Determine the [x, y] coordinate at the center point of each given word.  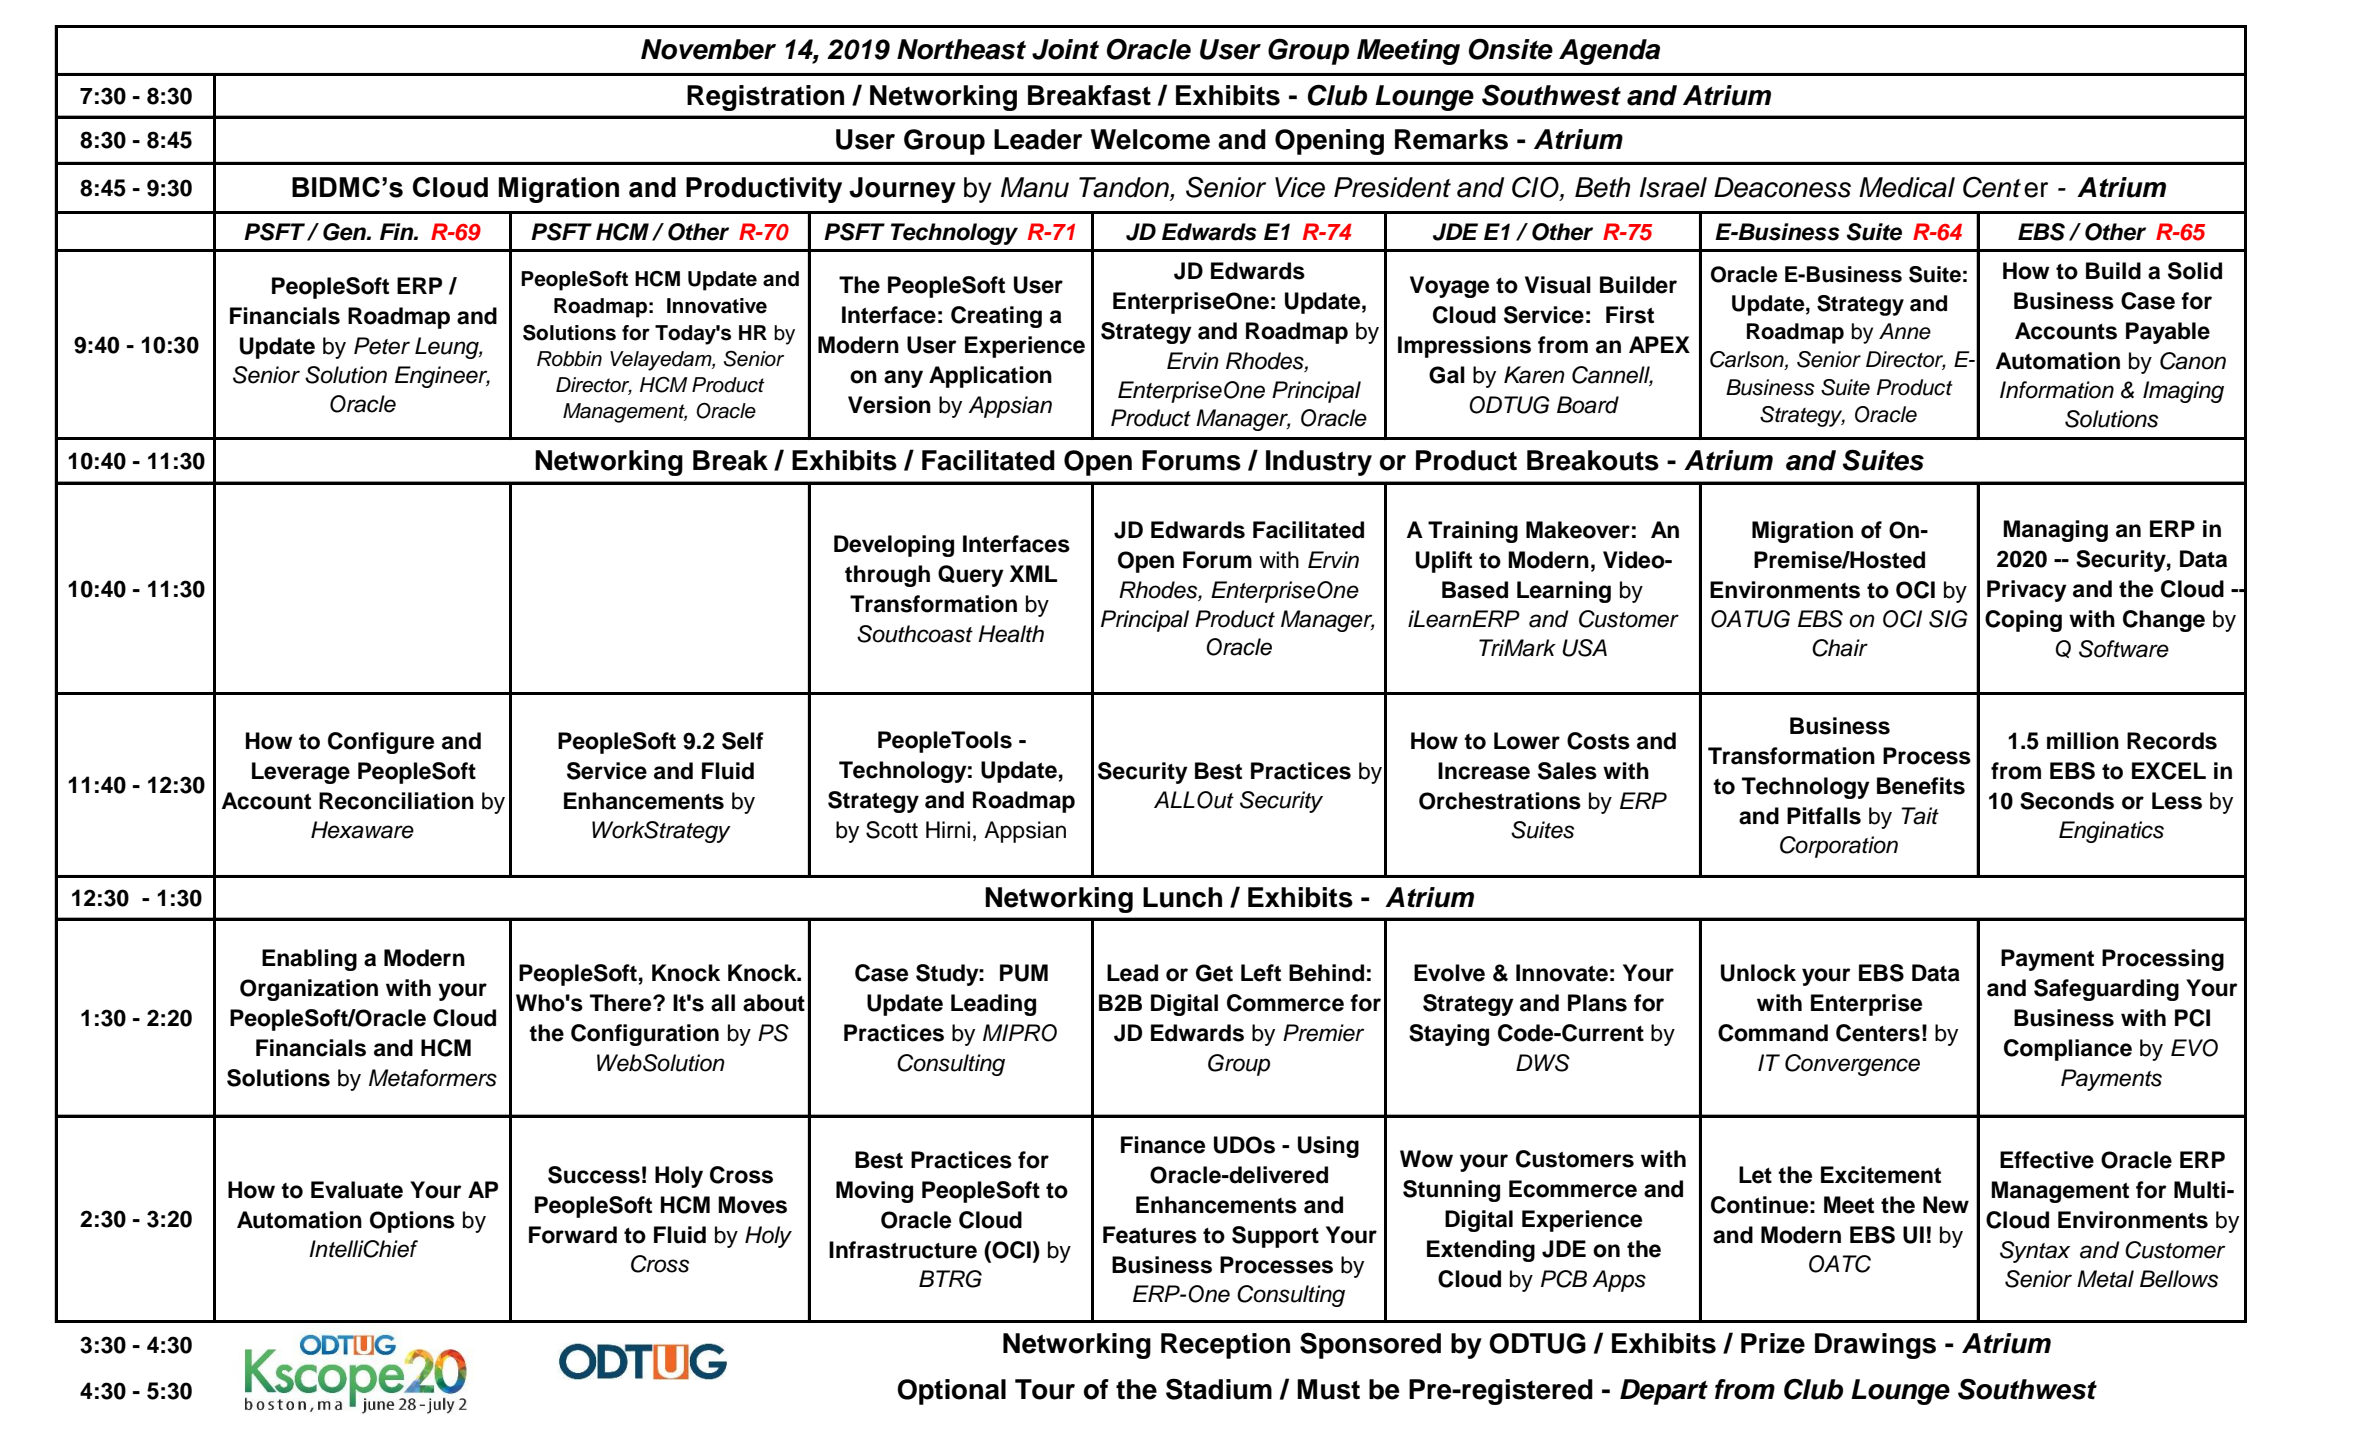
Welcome [1150, 139]
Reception [1225, 1346]
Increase [1484, 771]
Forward [573, 1235]
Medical [1907, 187]
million [2083, 741]
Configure [381, 743]
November [708, 49]
